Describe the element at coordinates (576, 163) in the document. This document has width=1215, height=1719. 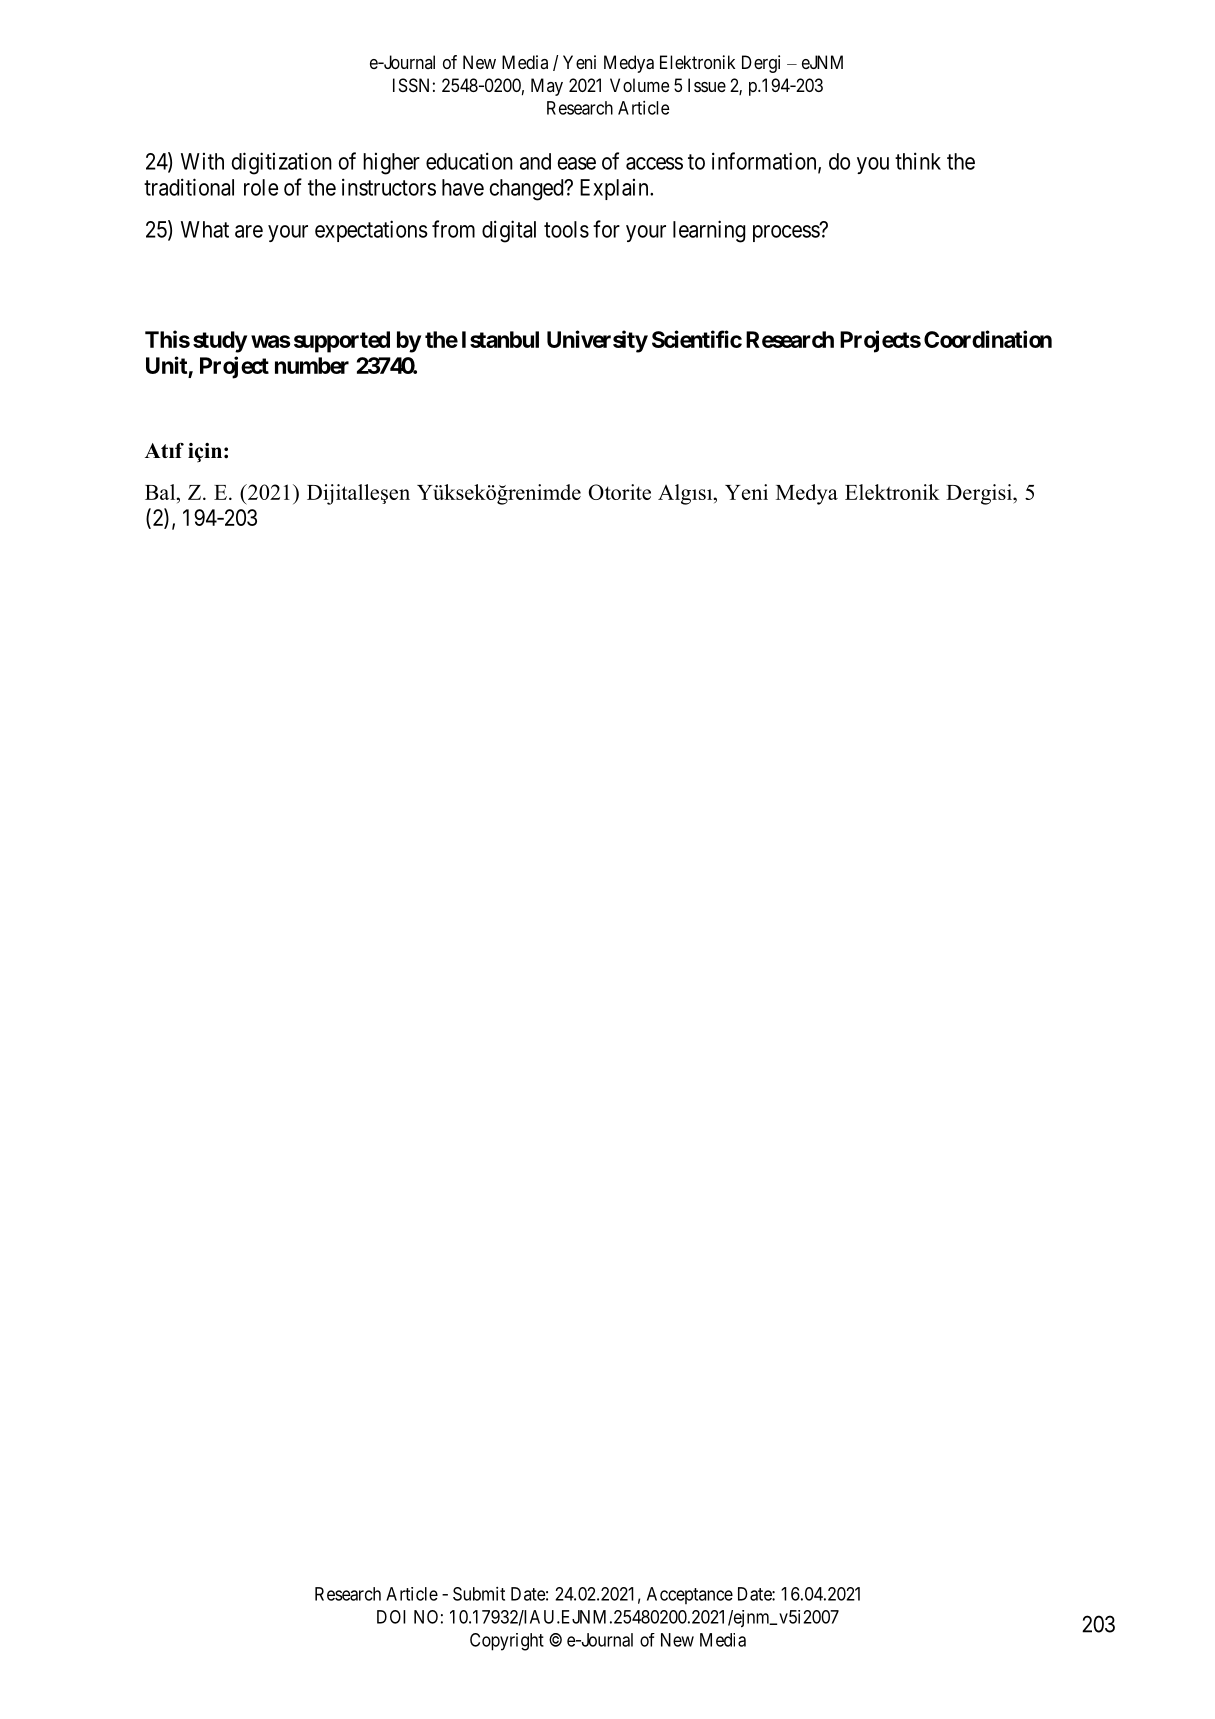
I see `ease` at that location.
